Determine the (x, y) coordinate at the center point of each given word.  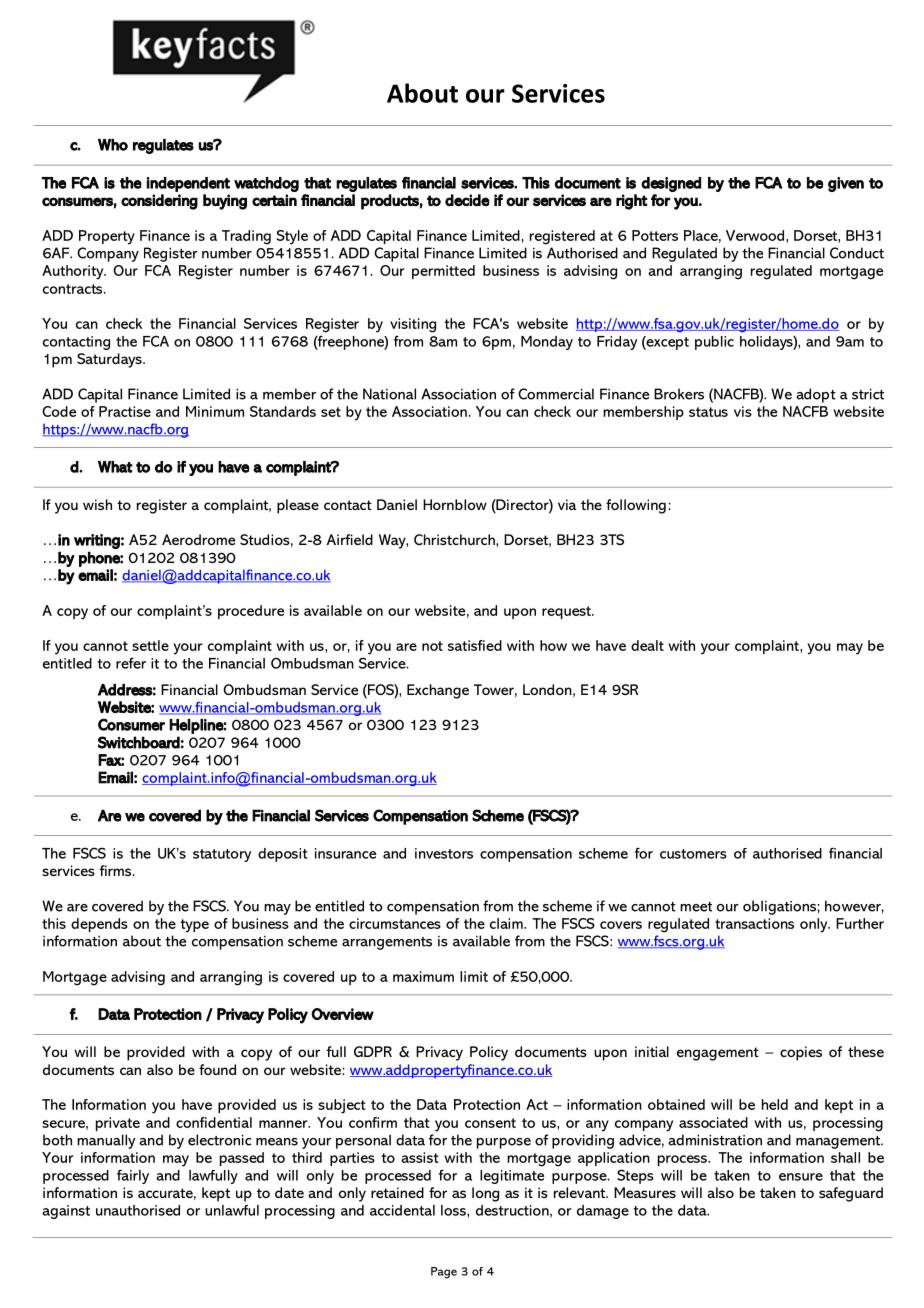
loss (454, 1211)
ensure (801, 1177)
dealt (647, 645)
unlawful (232, 1210)
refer (131, 663)
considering (159, 202)
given (846, 184)
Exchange (438, 691)
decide (467, 200)
